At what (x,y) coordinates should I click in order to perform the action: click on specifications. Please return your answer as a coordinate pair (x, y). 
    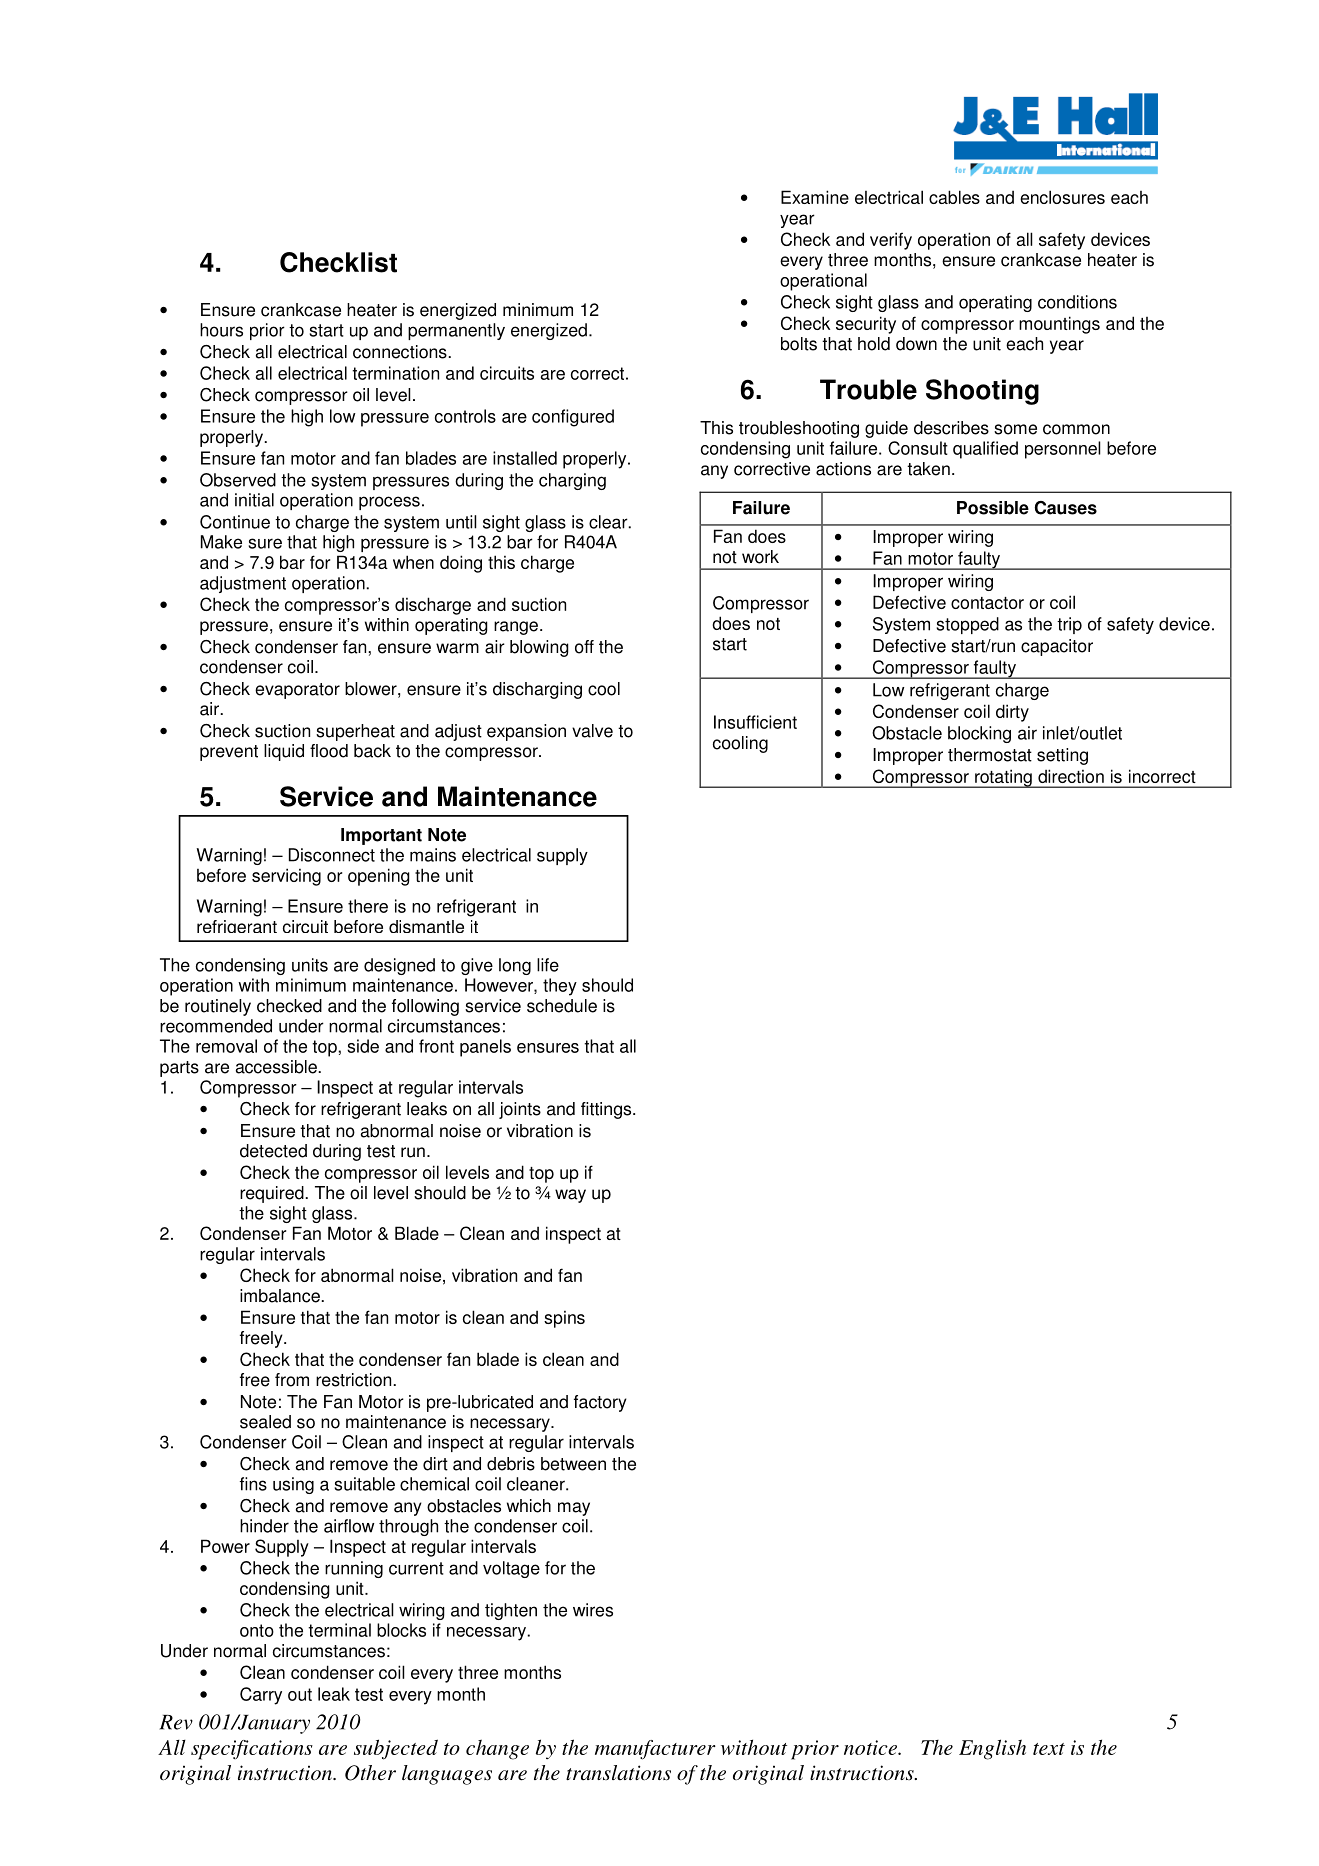
    Looking at the image, I should click on (252, 1750).
